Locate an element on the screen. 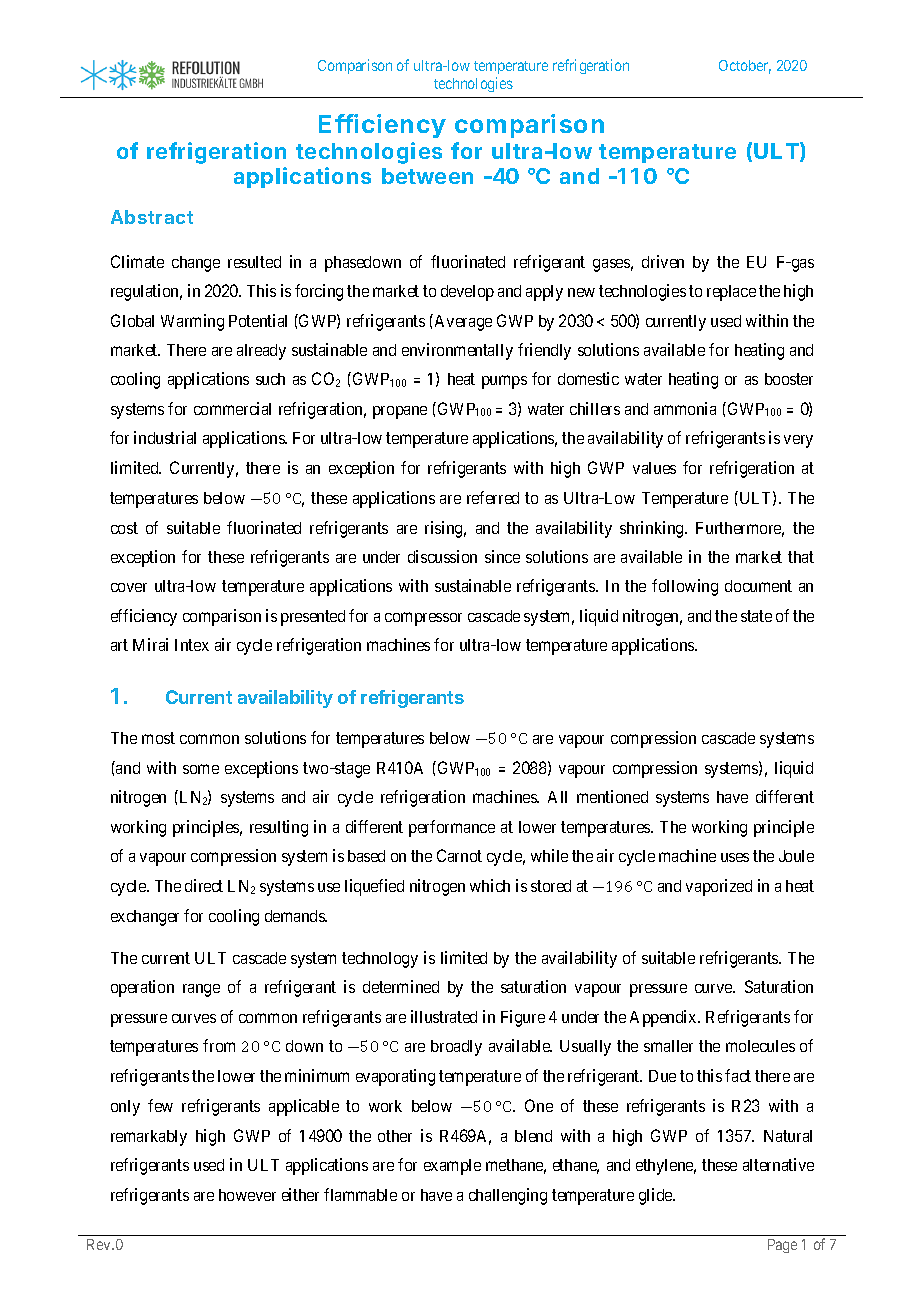  referred is located at coordinates (493, 497).
